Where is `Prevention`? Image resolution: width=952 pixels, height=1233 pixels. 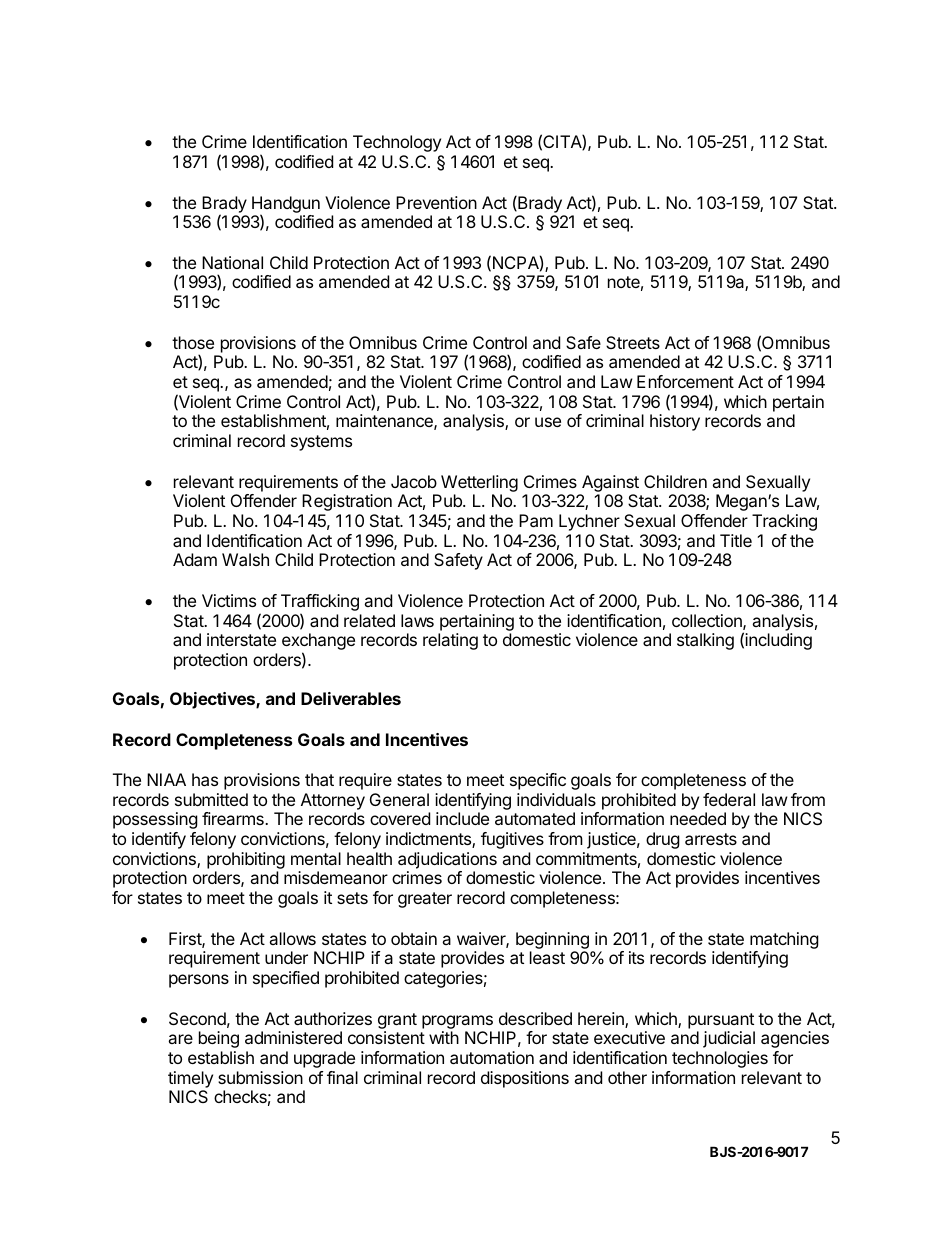
Prevention is located at coordinates (436, 202).
